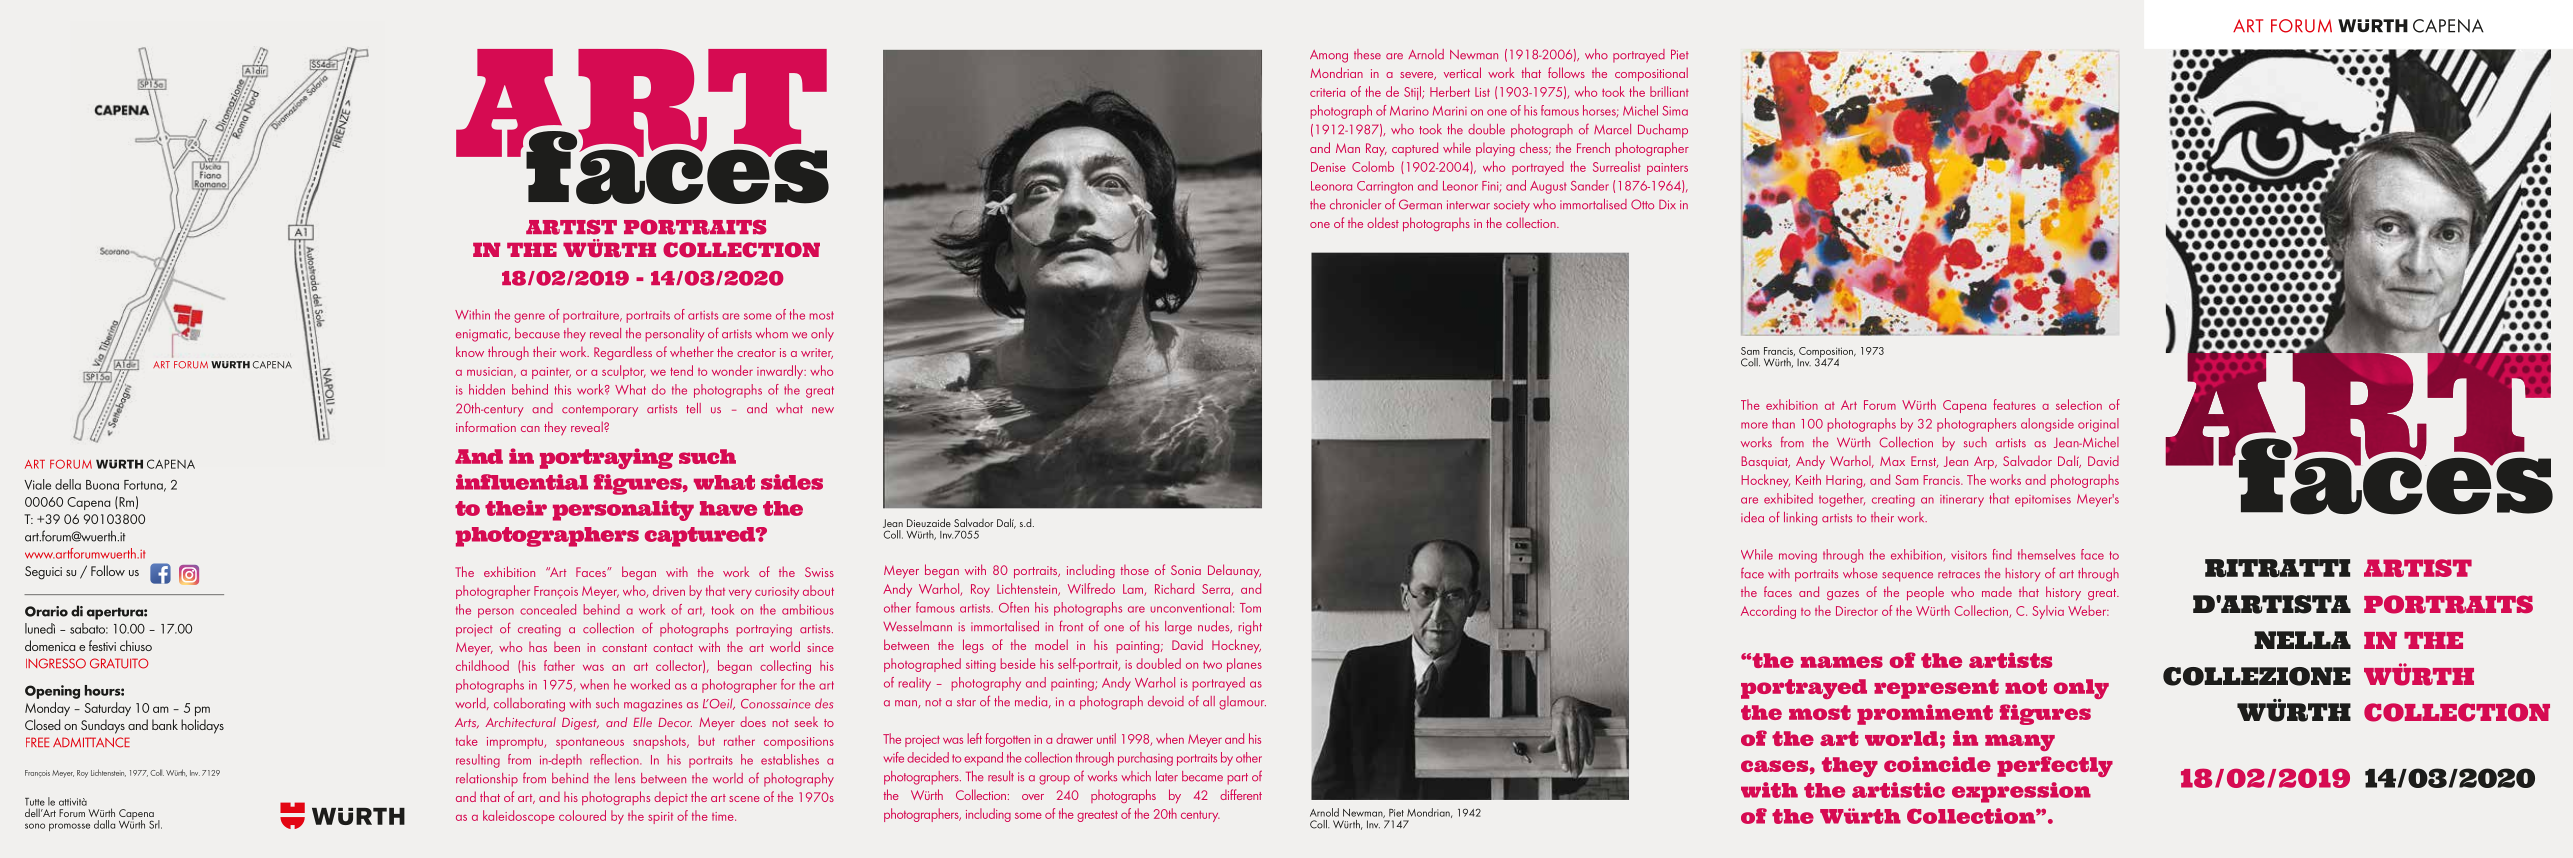 The height and width of the image is (858, 2573). I want to click on writer, so click(817, 353).
